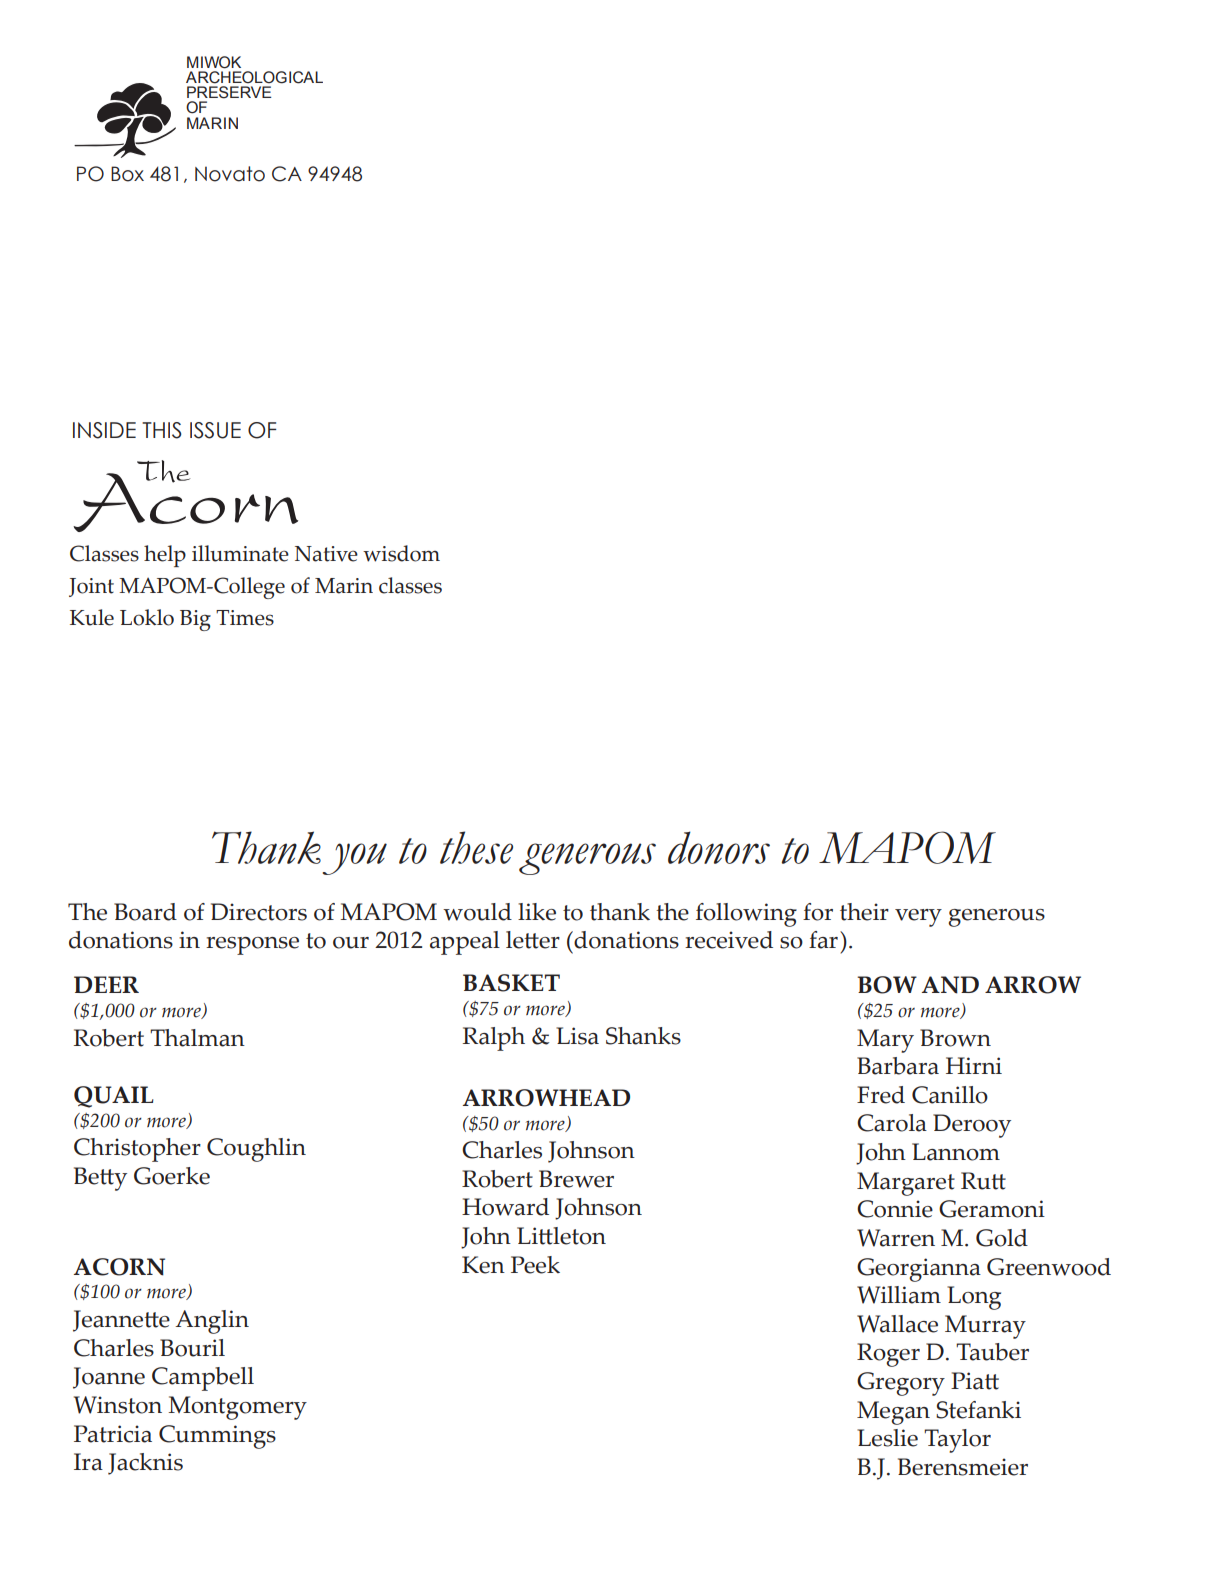 This screenshot has width=1217, height=1574. What do you see at coordinates (355, 859) in the screenshot?
I see `you` at bounding box center [355, 859].
